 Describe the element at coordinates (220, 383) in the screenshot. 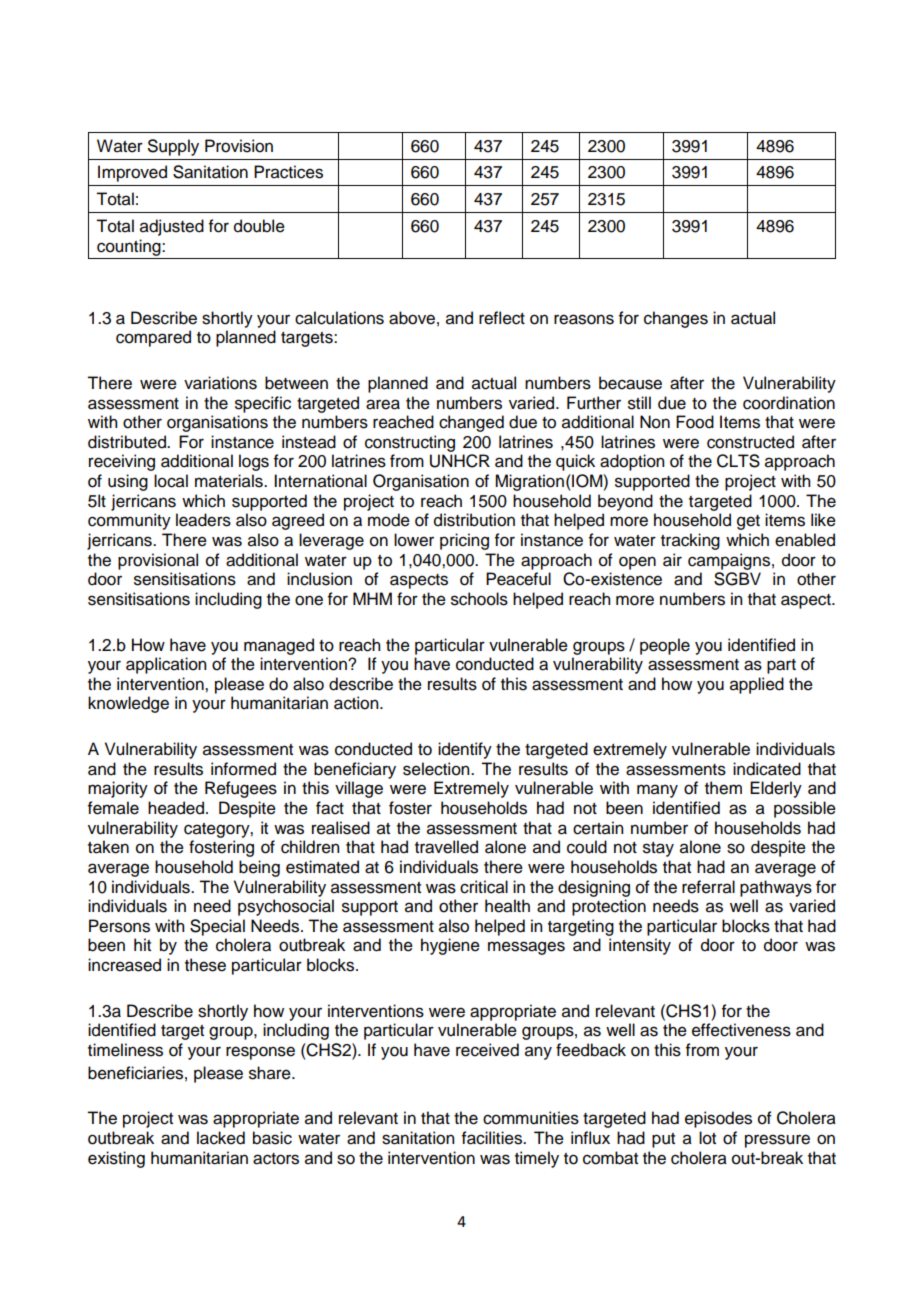

I see `variations` at that location.
